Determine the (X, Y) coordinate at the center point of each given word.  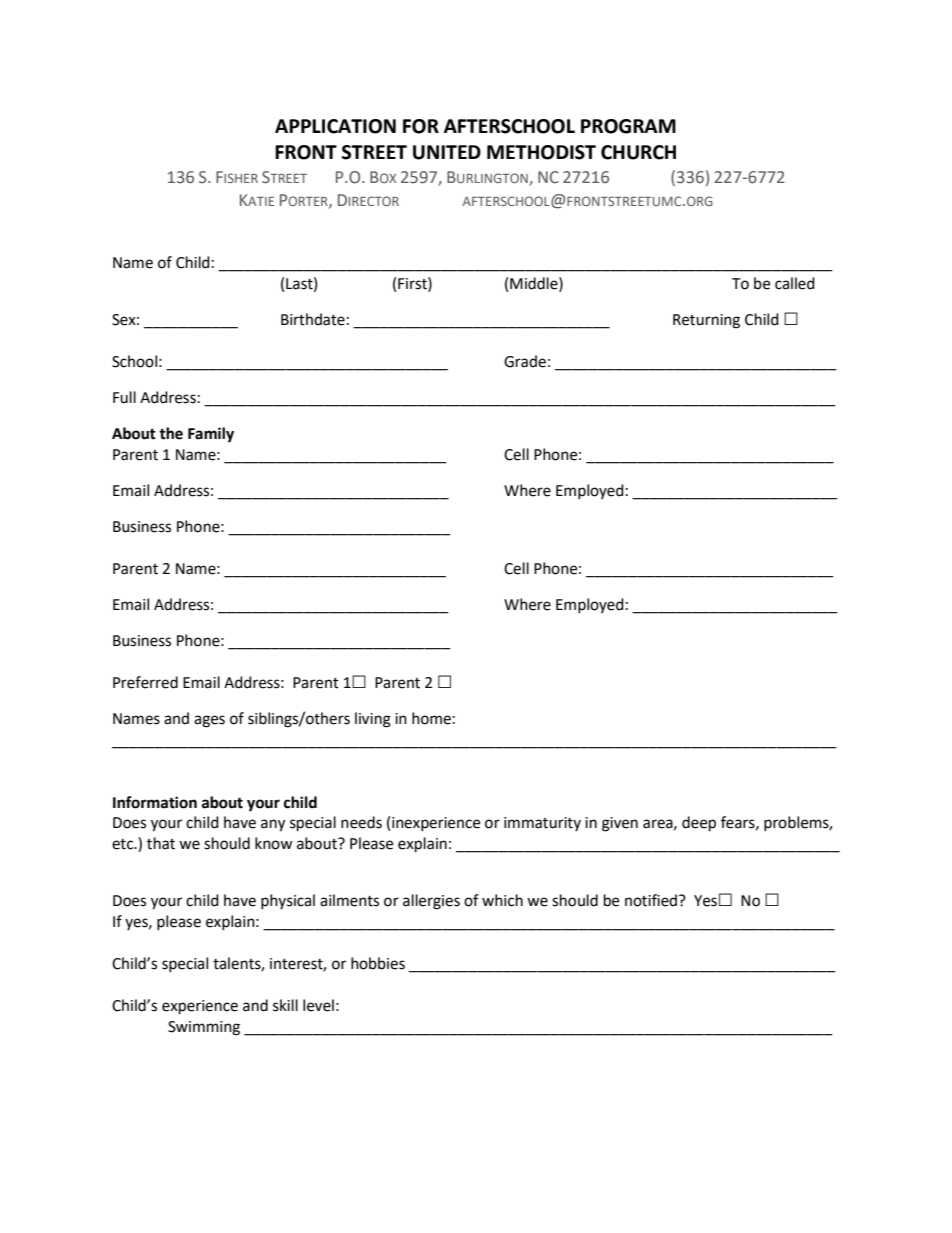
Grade (525, 361)
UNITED (447, 152)
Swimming (204, 1028)
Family (211, 435)
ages (209, 721)
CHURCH (638, 152)
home (431, 718)
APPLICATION (335, 126)
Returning (706, 321)
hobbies (378, 963)
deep (699, 824)
